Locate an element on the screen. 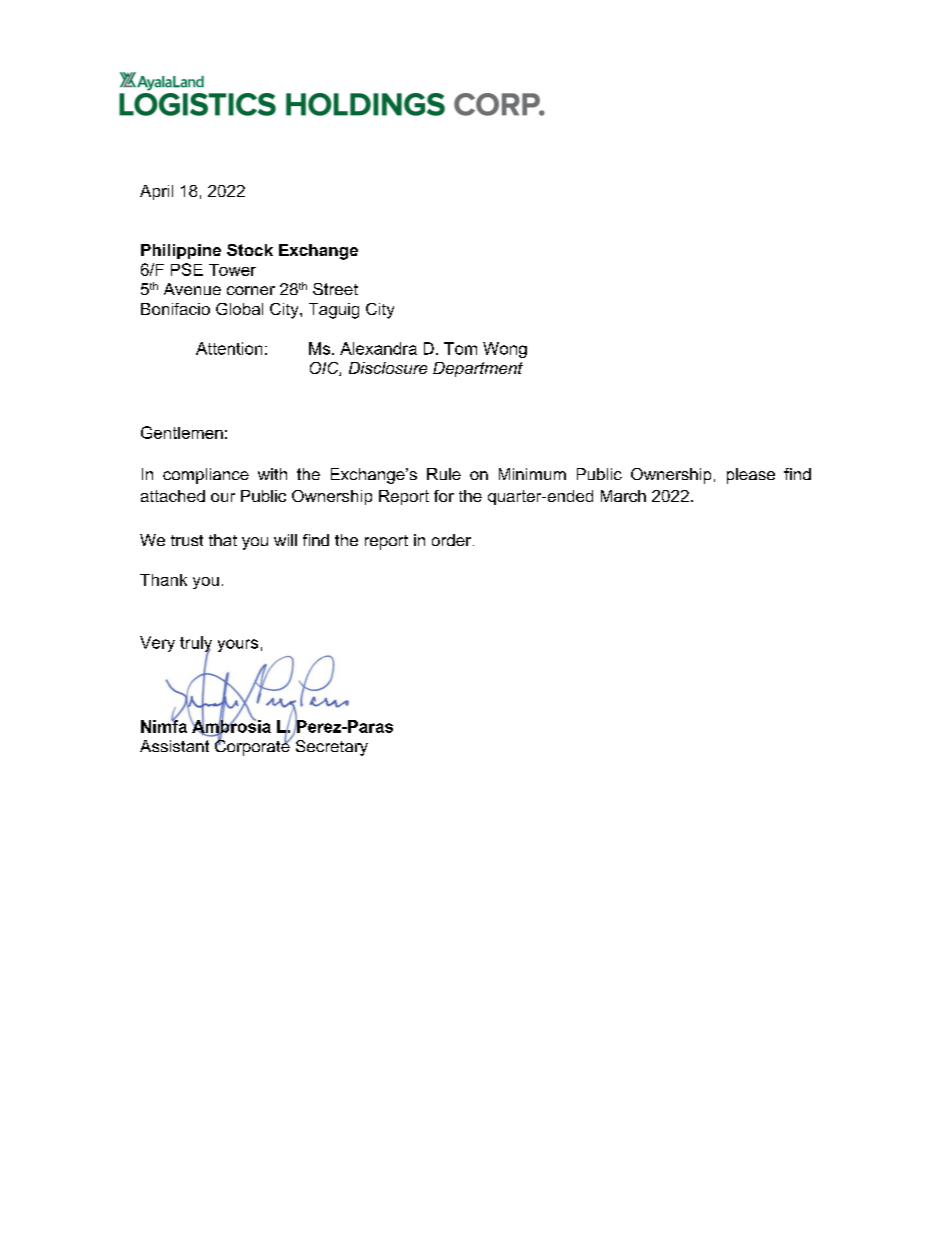  order is located at coordinates (453, 540).
